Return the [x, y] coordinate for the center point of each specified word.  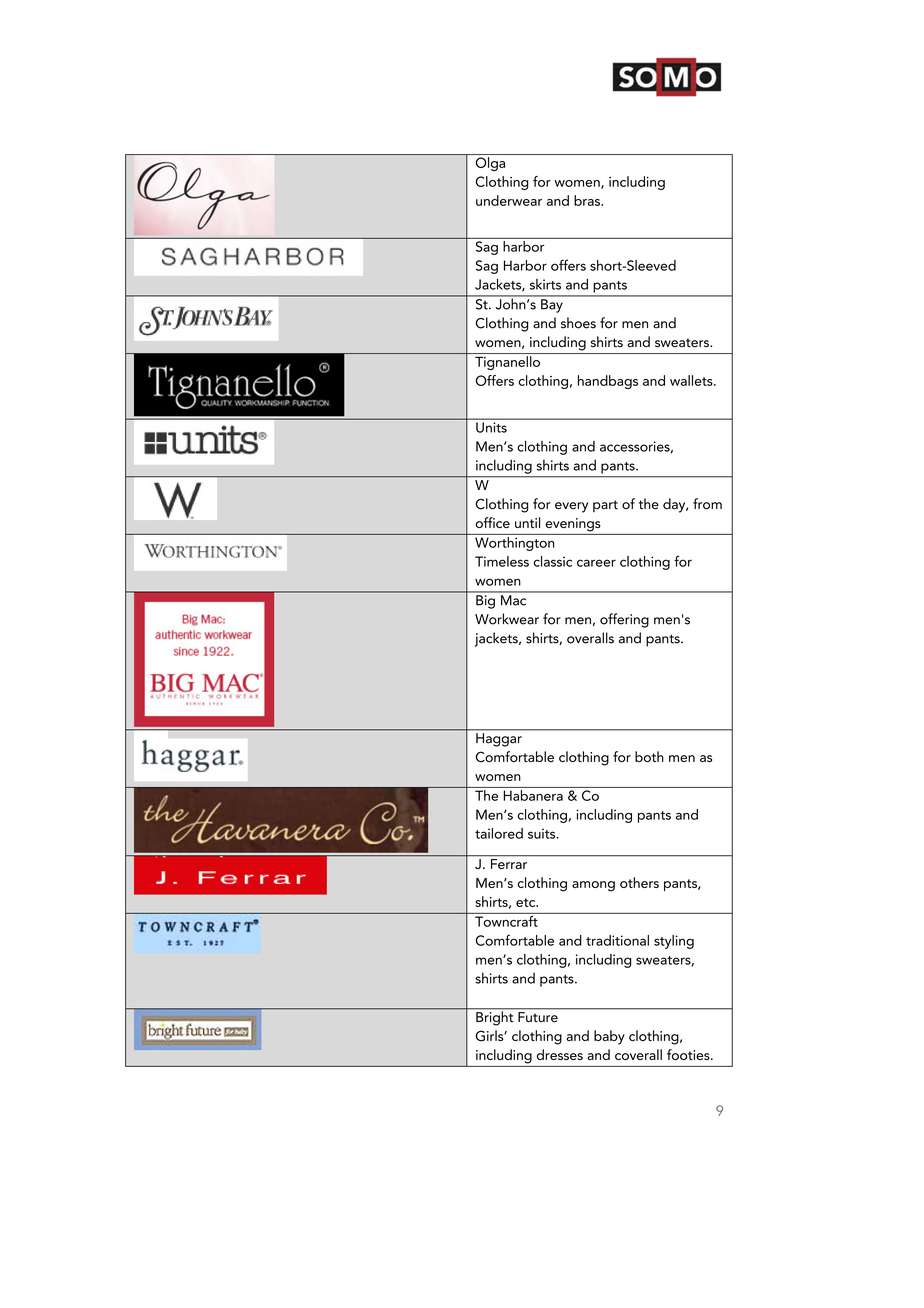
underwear [509, 200]
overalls [590, 638]
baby [609, 1037]
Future [538, 1017]
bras [588, 200]
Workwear [507, 619]
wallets [692, 380]
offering [624, 620]
